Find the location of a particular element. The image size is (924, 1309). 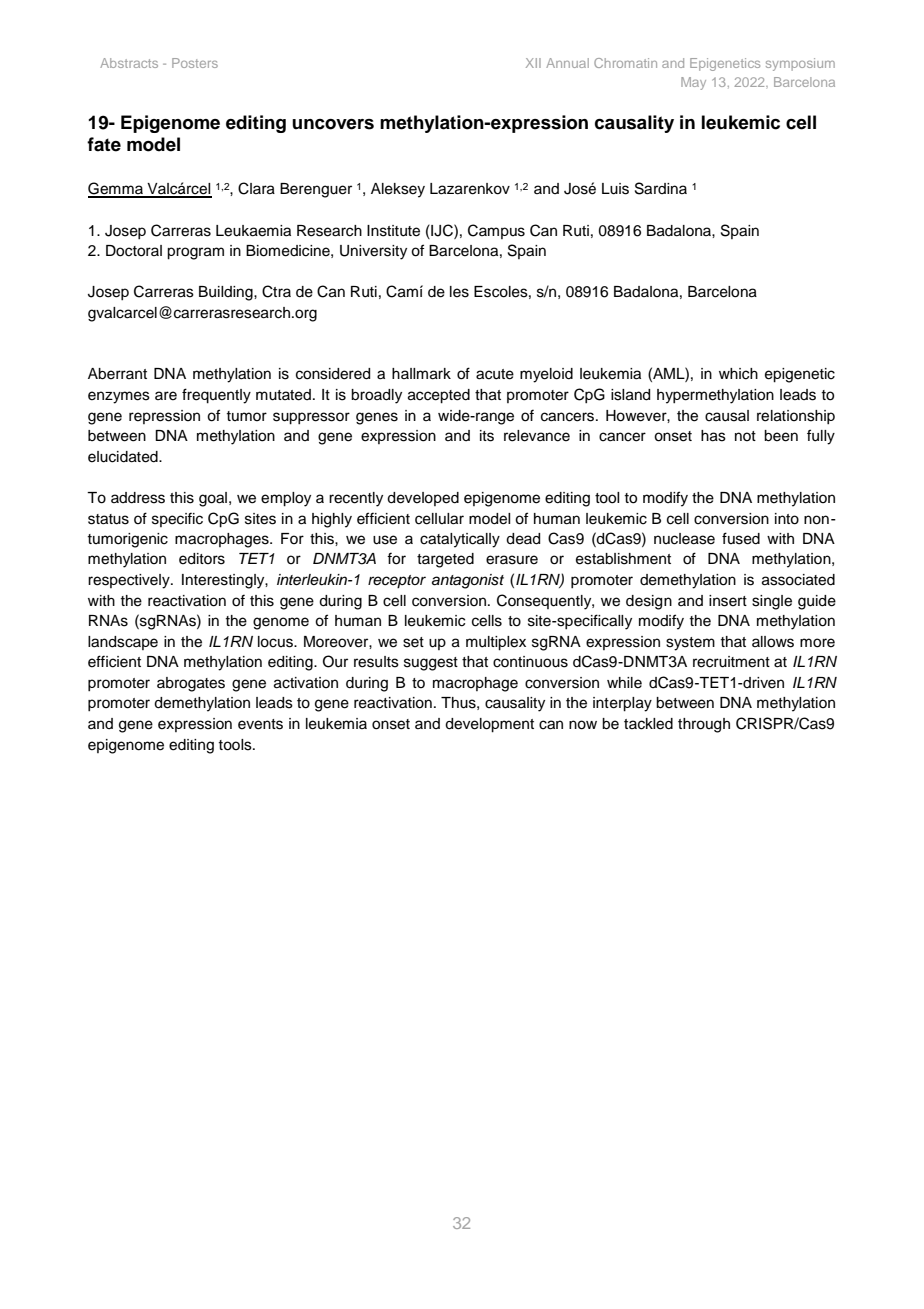

antagonist is located at coordinates (468, 581).
